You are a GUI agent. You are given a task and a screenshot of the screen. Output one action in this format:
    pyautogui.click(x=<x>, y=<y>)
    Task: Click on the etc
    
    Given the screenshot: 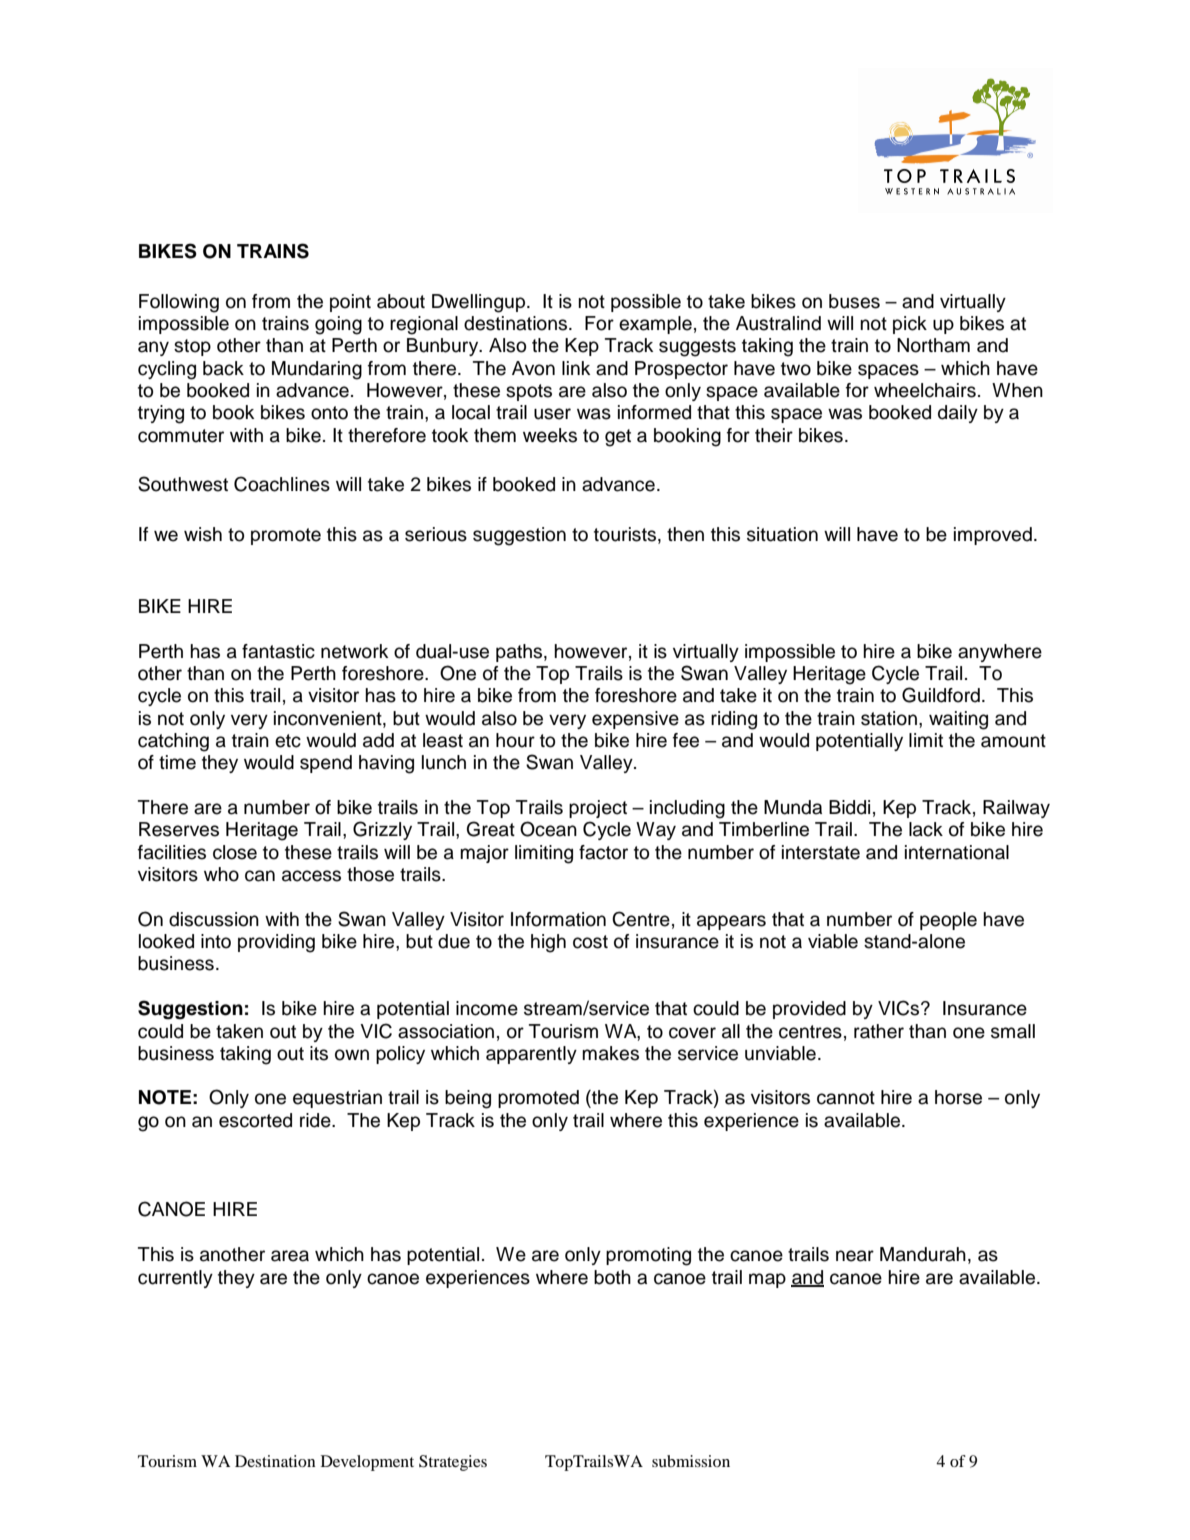 What is the action you would take?
    pyautogui.click(x=288, y=741)
